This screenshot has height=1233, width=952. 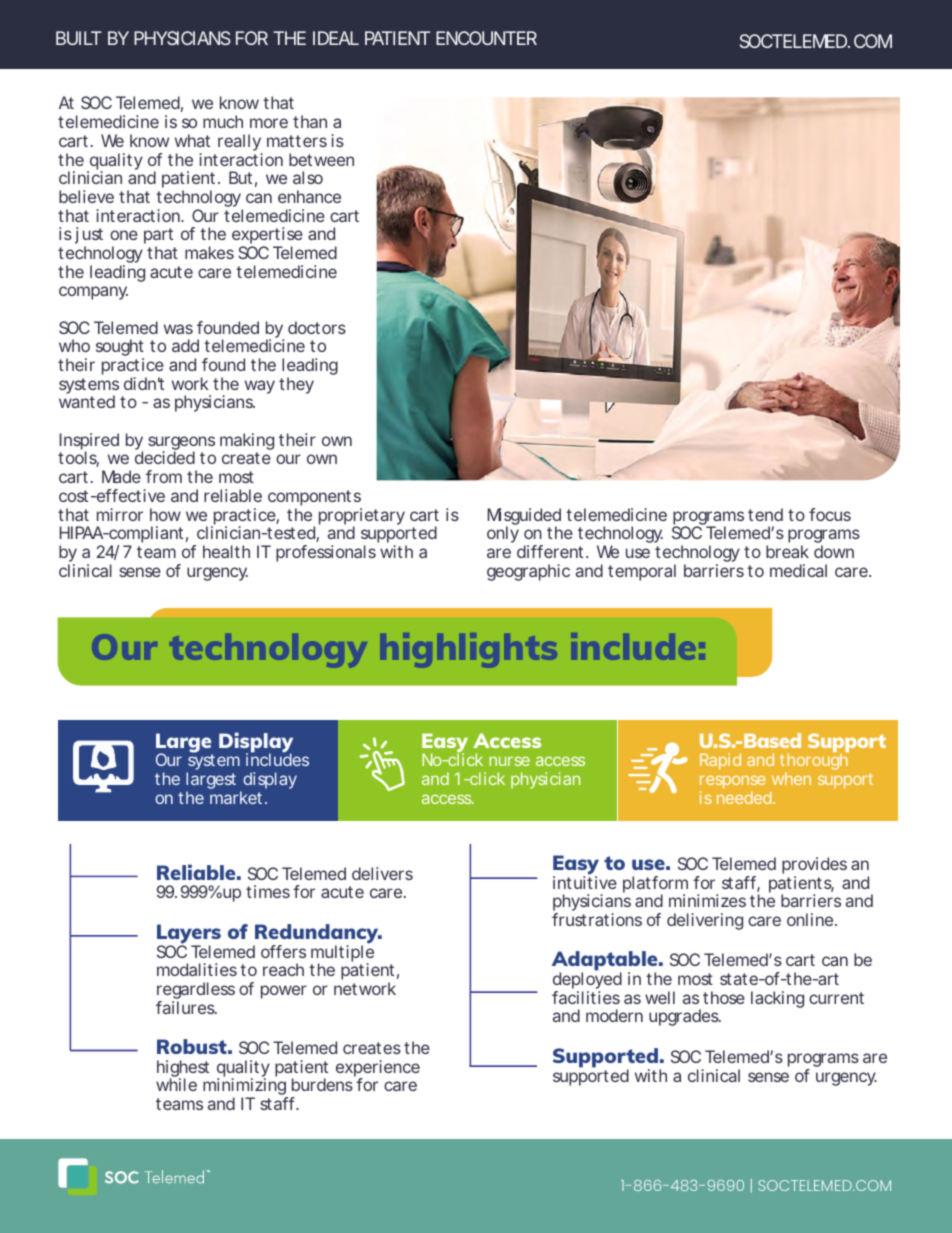 I want to click on geographic, so click(x=528, y=572).
